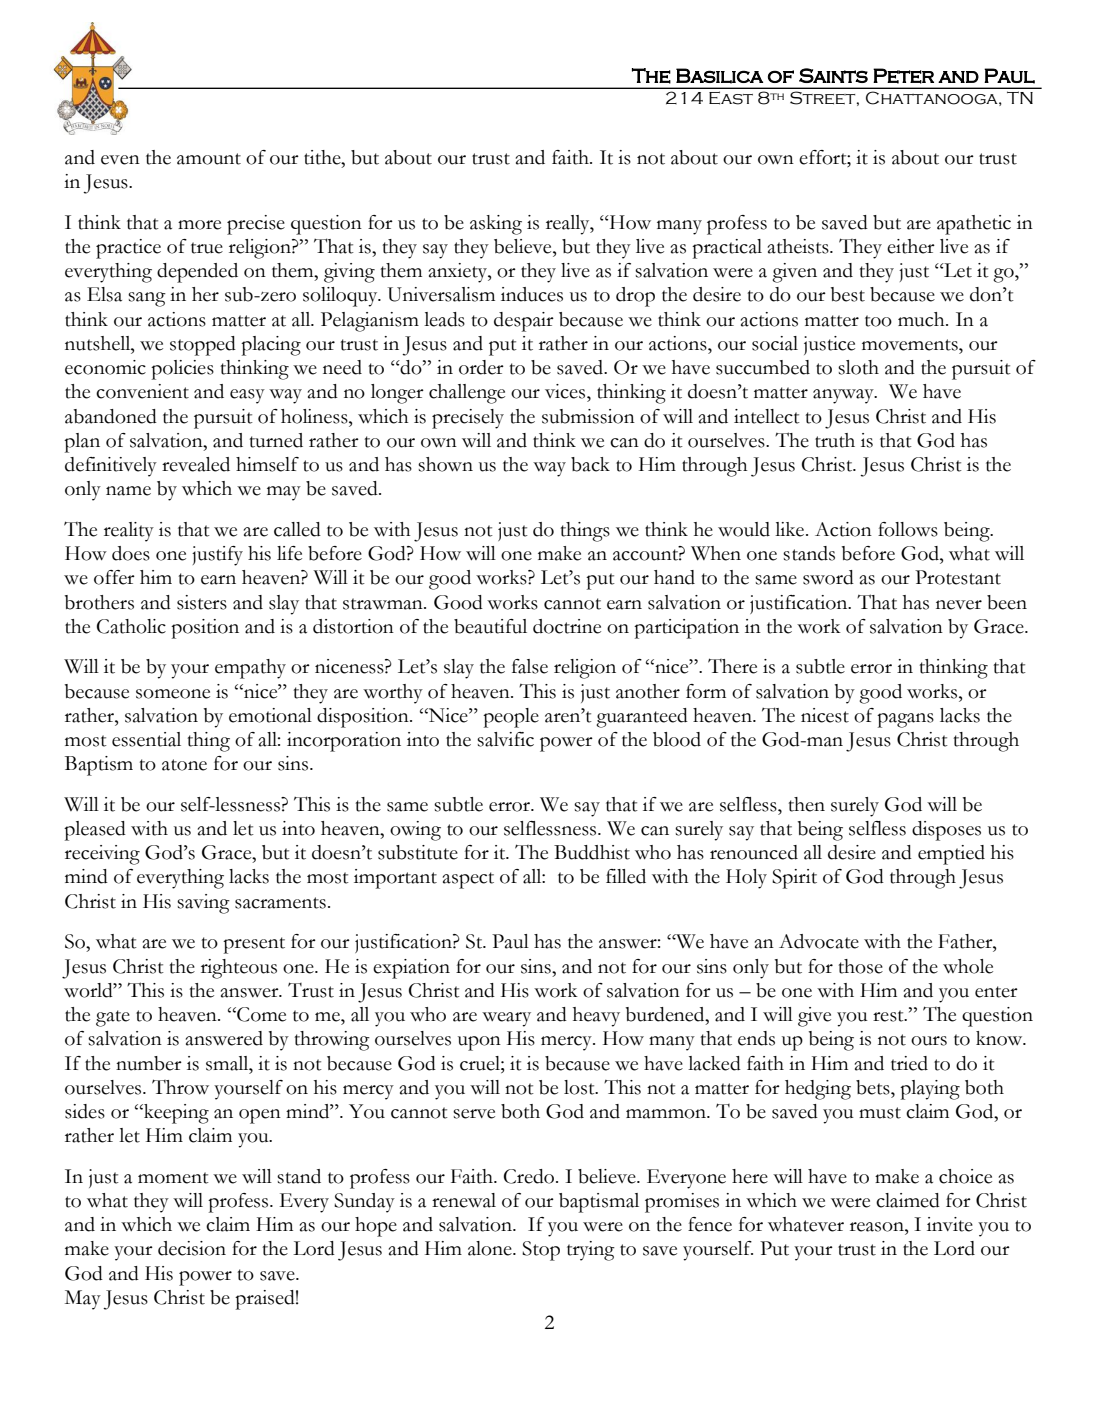  What do you see at coordinates (592, 852) in the page?
I see `Buddhist` at bounding box center [592, 852].
